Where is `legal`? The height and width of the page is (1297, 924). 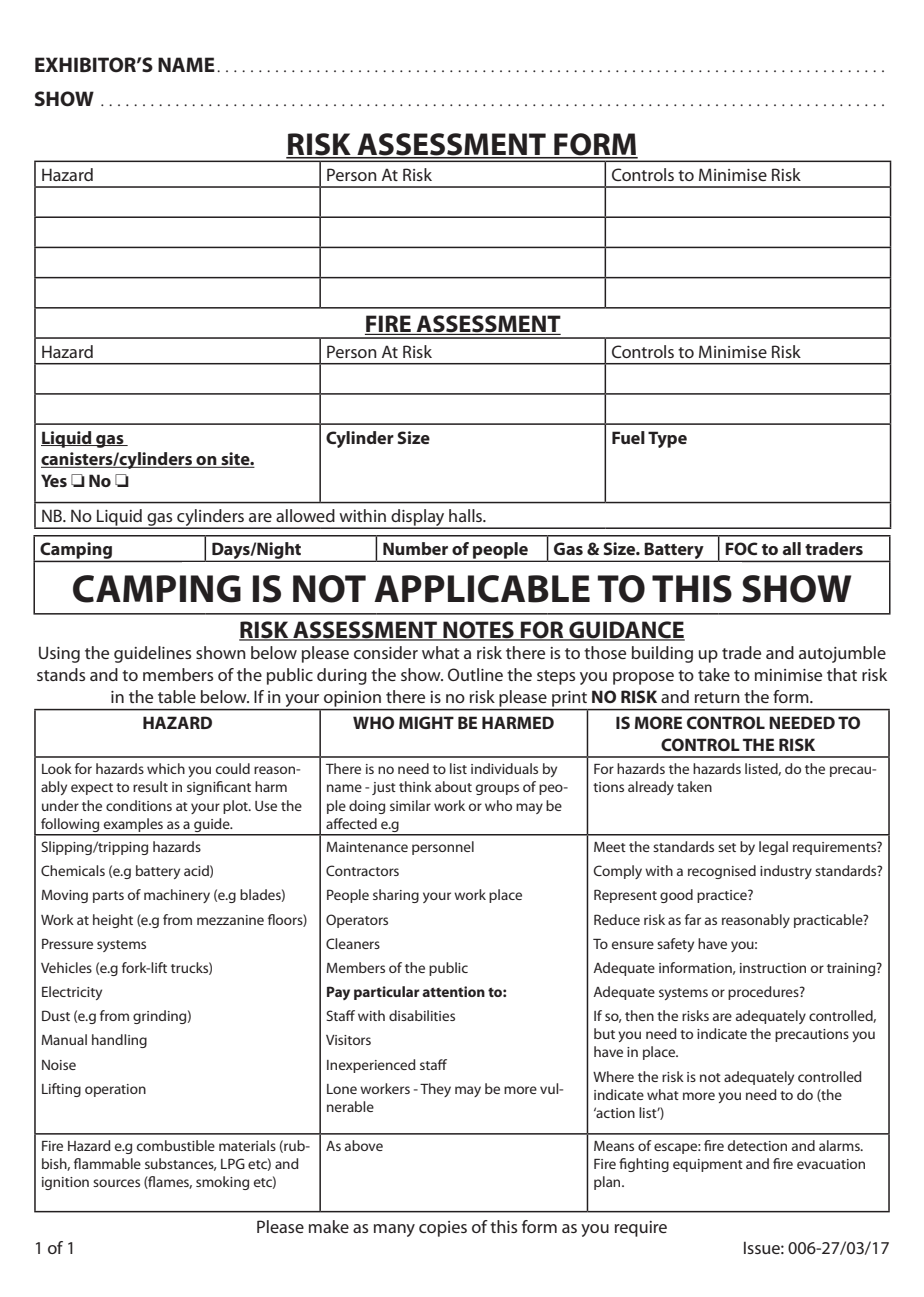
legal is located at coordinates (773, 848).
